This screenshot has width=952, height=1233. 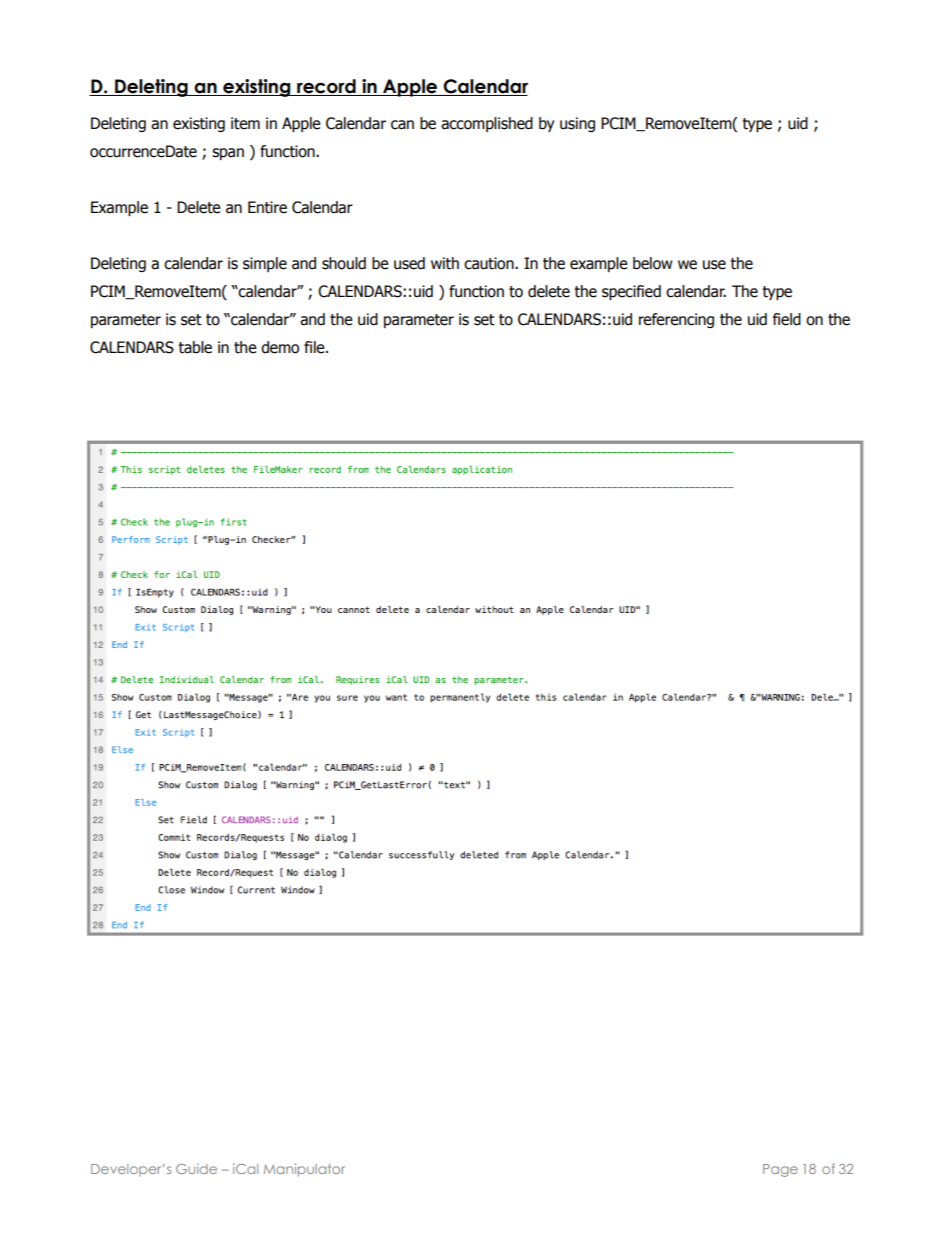 What do you see at coordinates (787, 319) in the screenshot?
I see `field` at bounding box center [787, 319].
